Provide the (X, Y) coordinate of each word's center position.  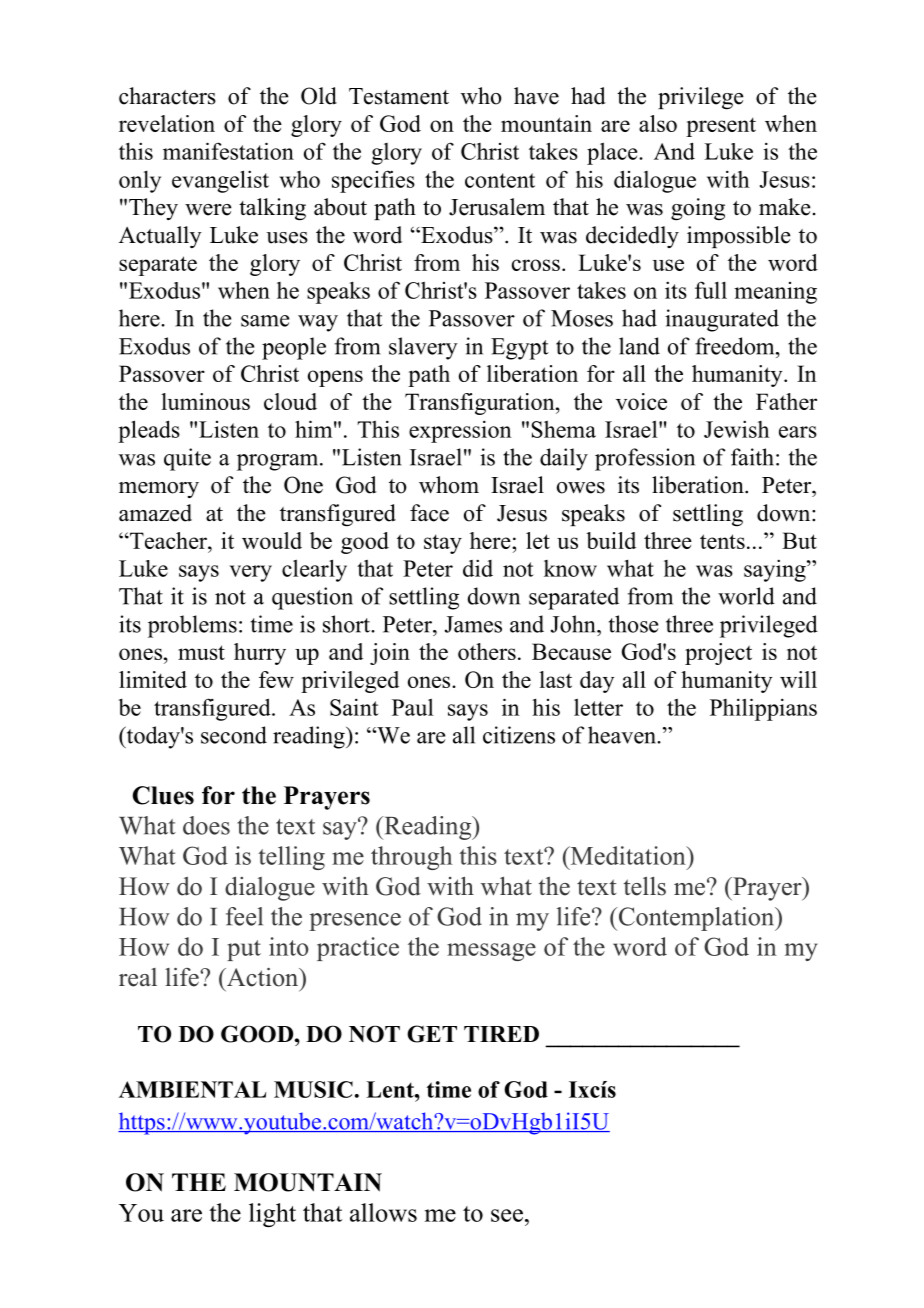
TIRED (501, 1034)
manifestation (228, 151)
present (721, 127)
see (507, 1215)
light (272, 1215)
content (500, 180)
